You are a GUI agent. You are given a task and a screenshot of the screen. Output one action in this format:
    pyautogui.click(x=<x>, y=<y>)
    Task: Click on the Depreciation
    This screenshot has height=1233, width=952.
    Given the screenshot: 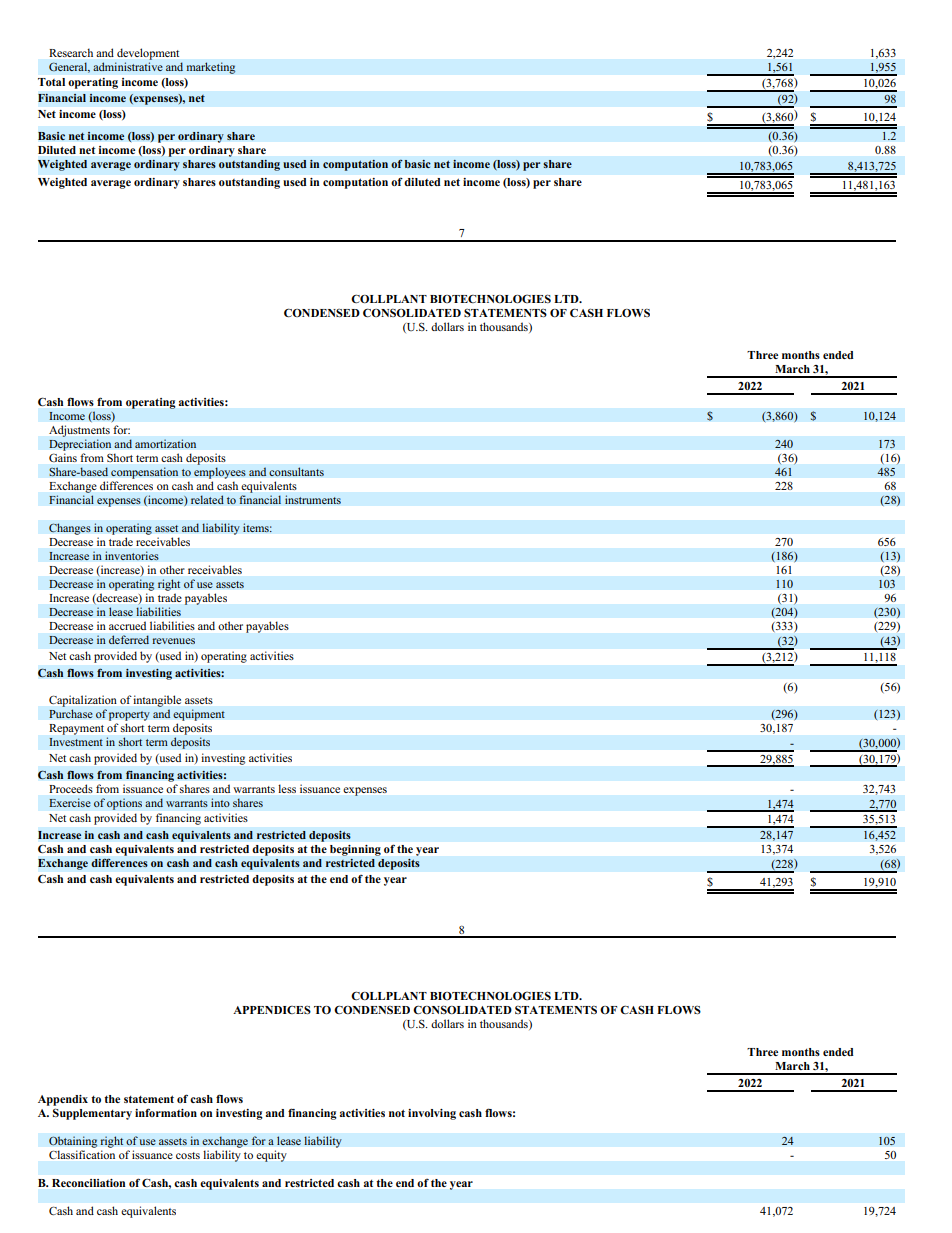 What is the action you would take?
    pyautogui.click(x=80, y=445)
